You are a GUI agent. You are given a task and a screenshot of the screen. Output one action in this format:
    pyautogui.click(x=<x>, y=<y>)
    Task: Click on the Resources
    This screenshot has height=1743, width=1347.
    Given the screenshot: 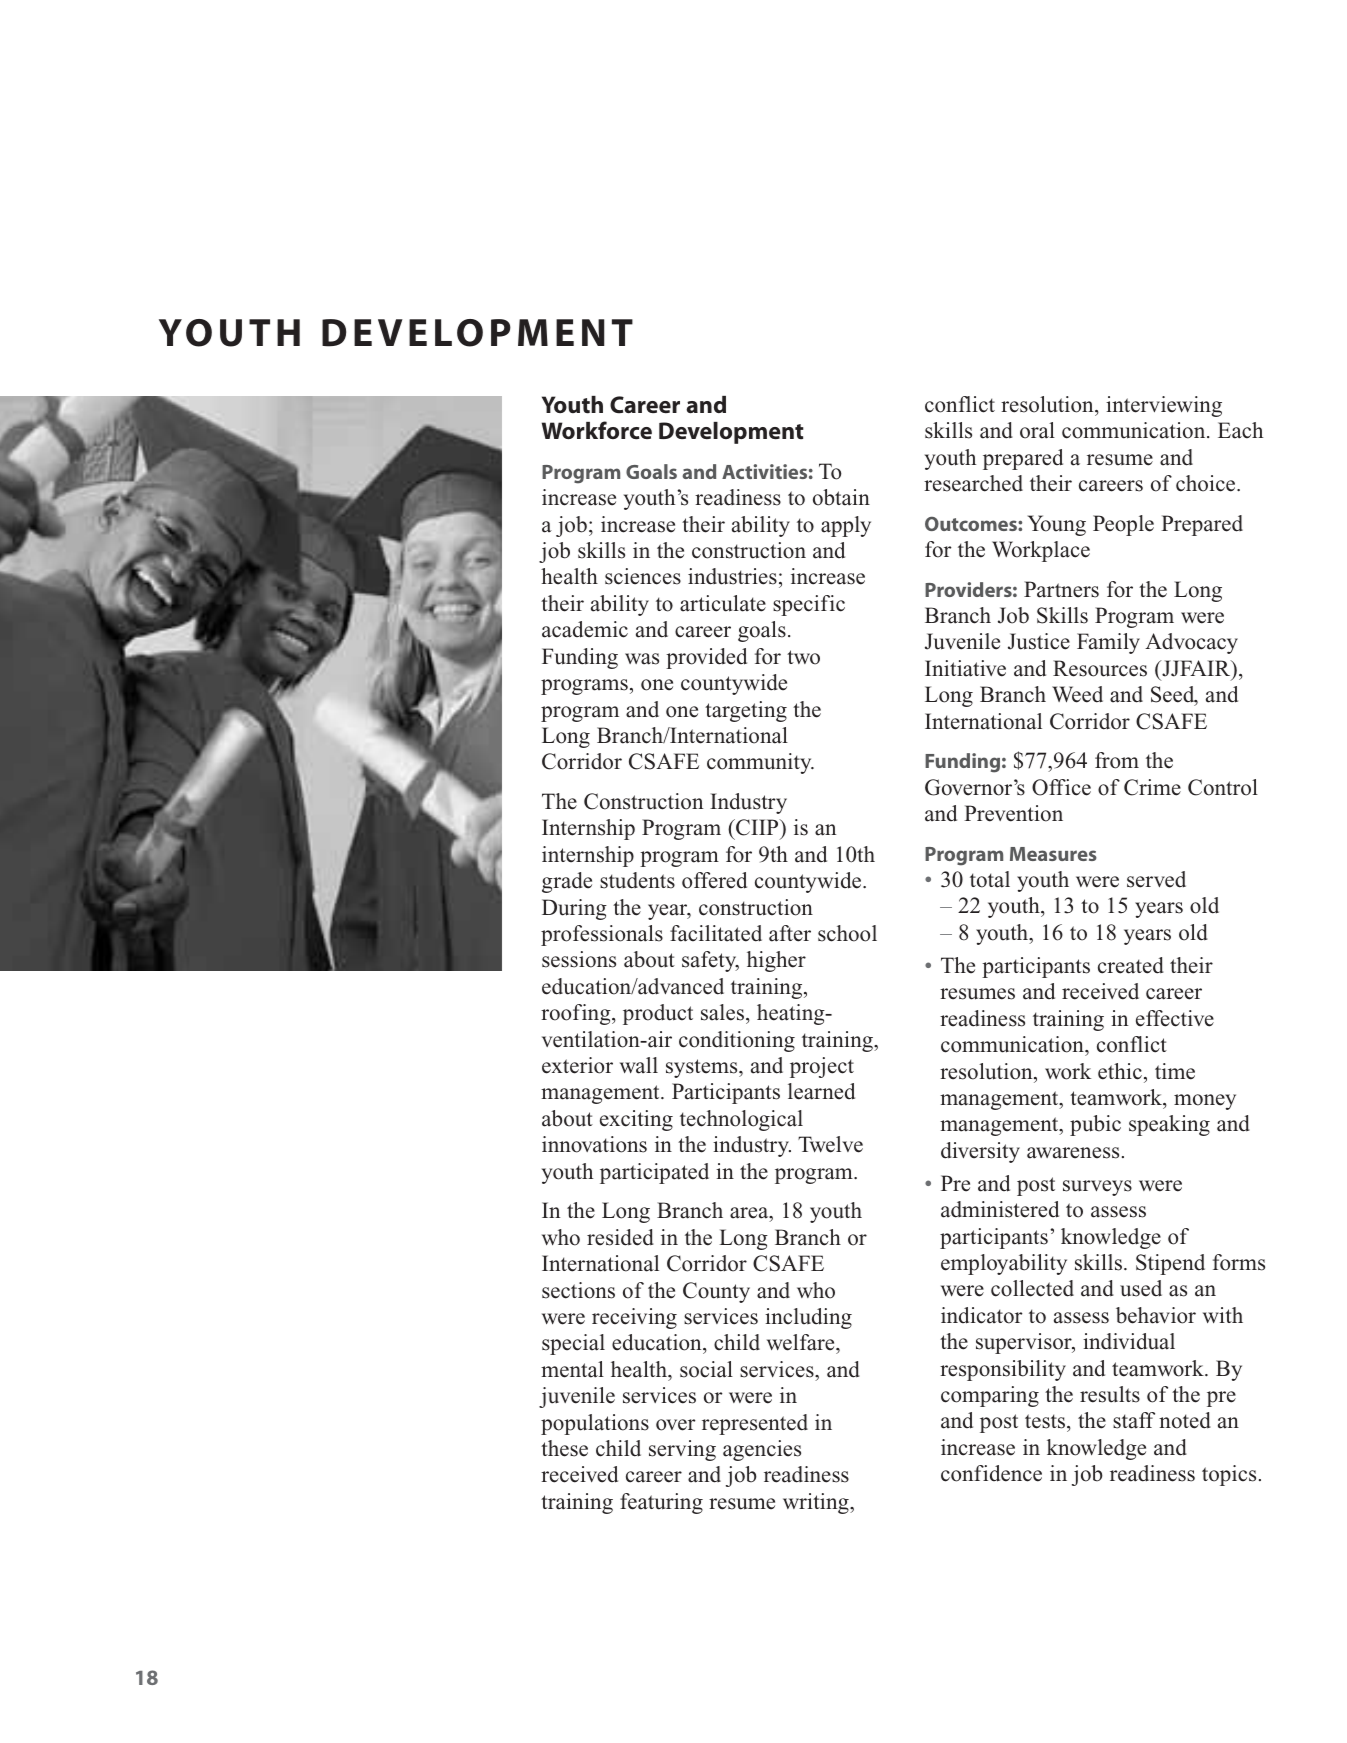 What is the action you would take?
    pyautogui.click(x=1100, y=668)
